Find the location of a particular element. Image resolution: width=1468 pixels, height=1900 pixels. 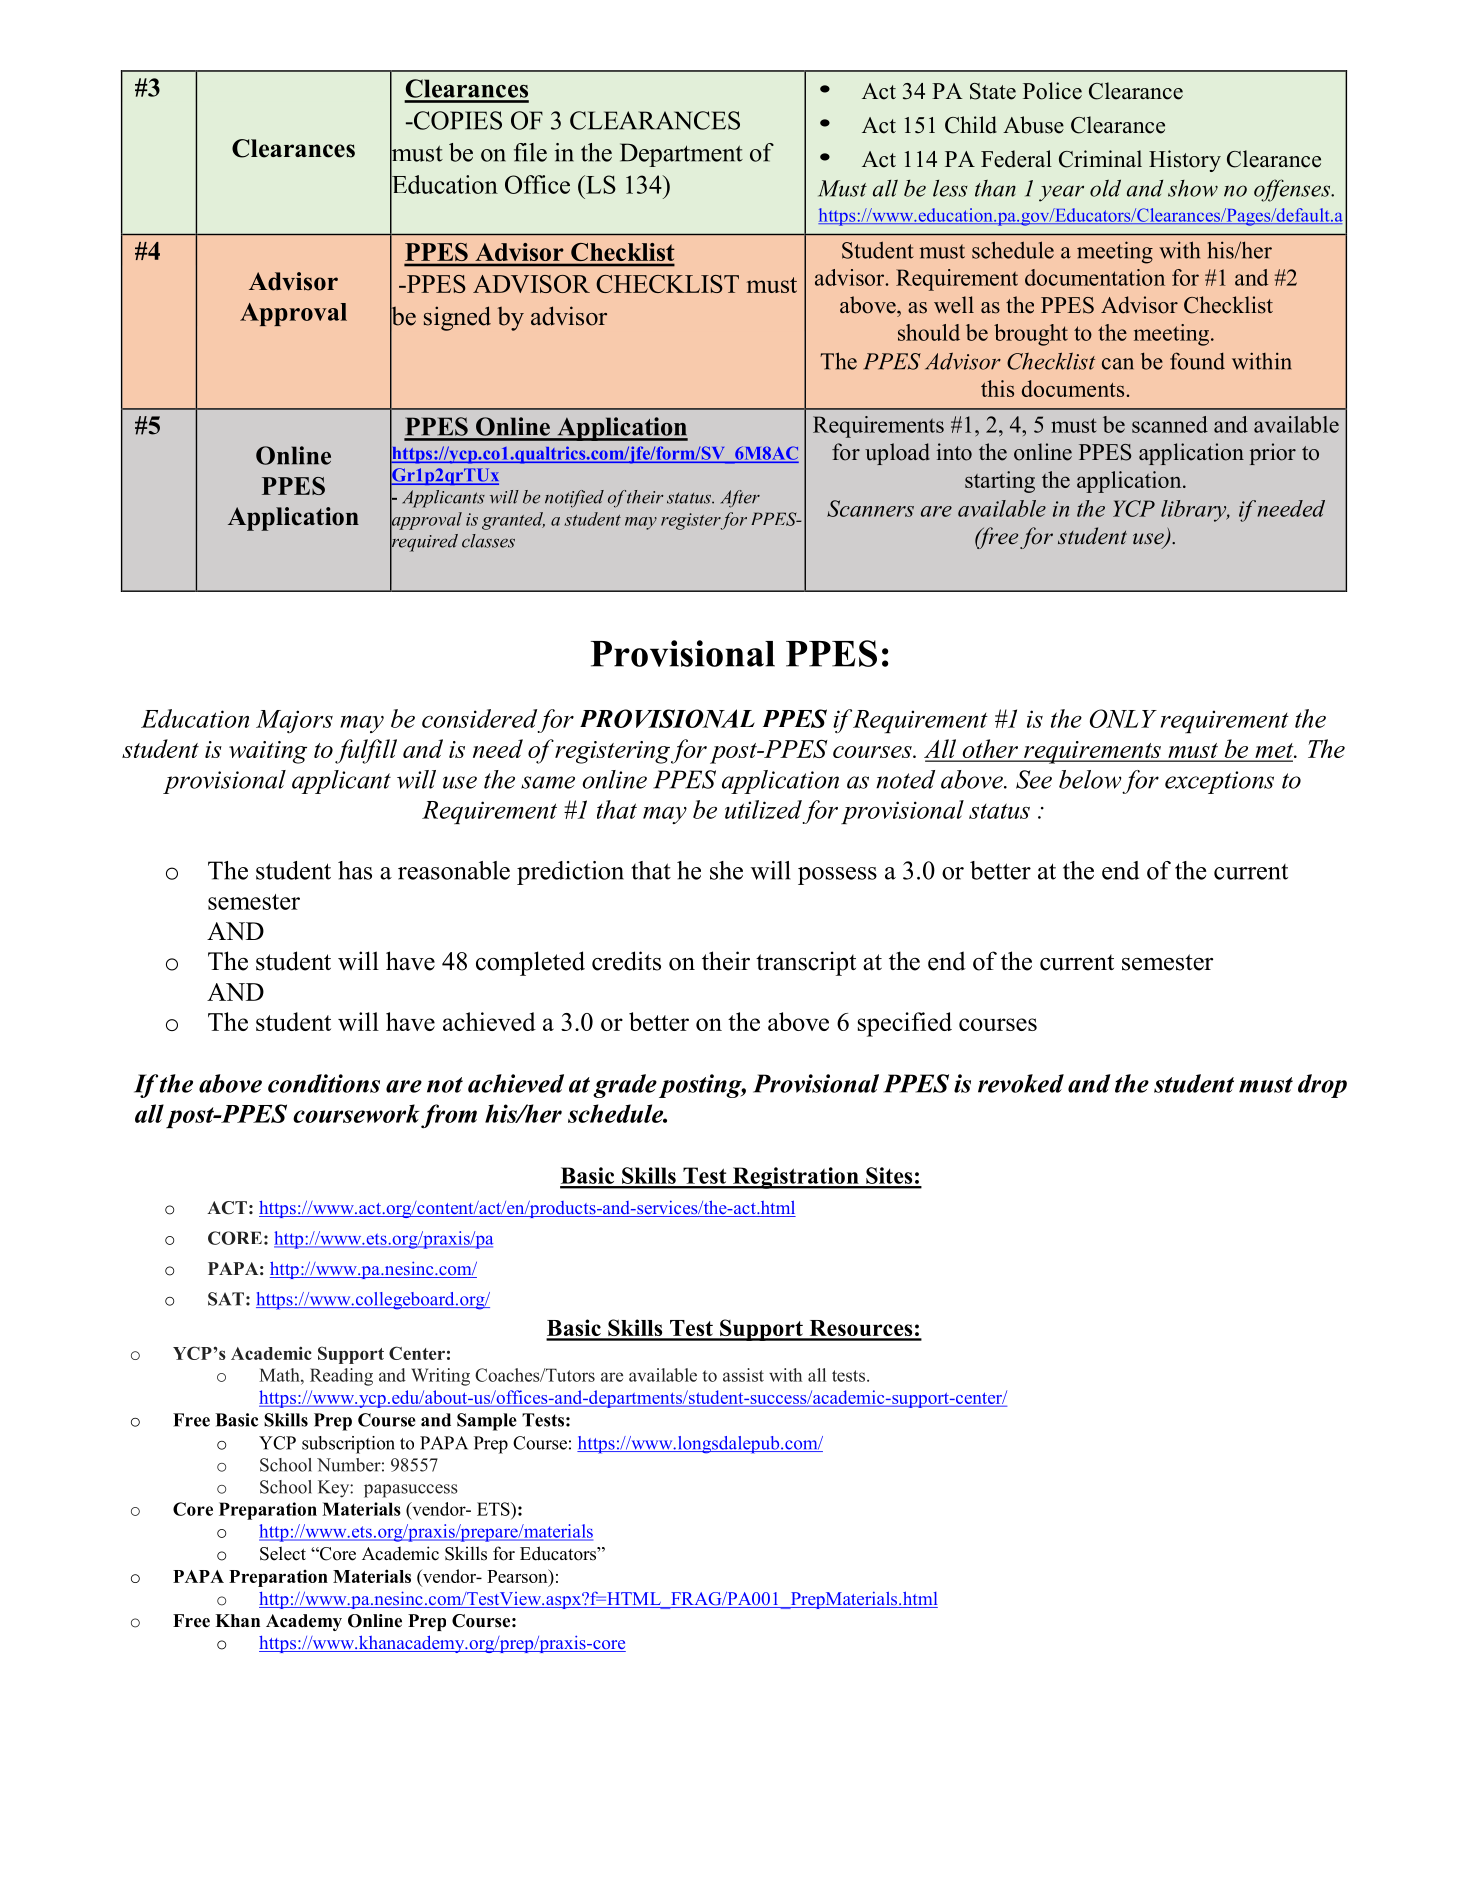

granted is located at coordinates (513, 521).
